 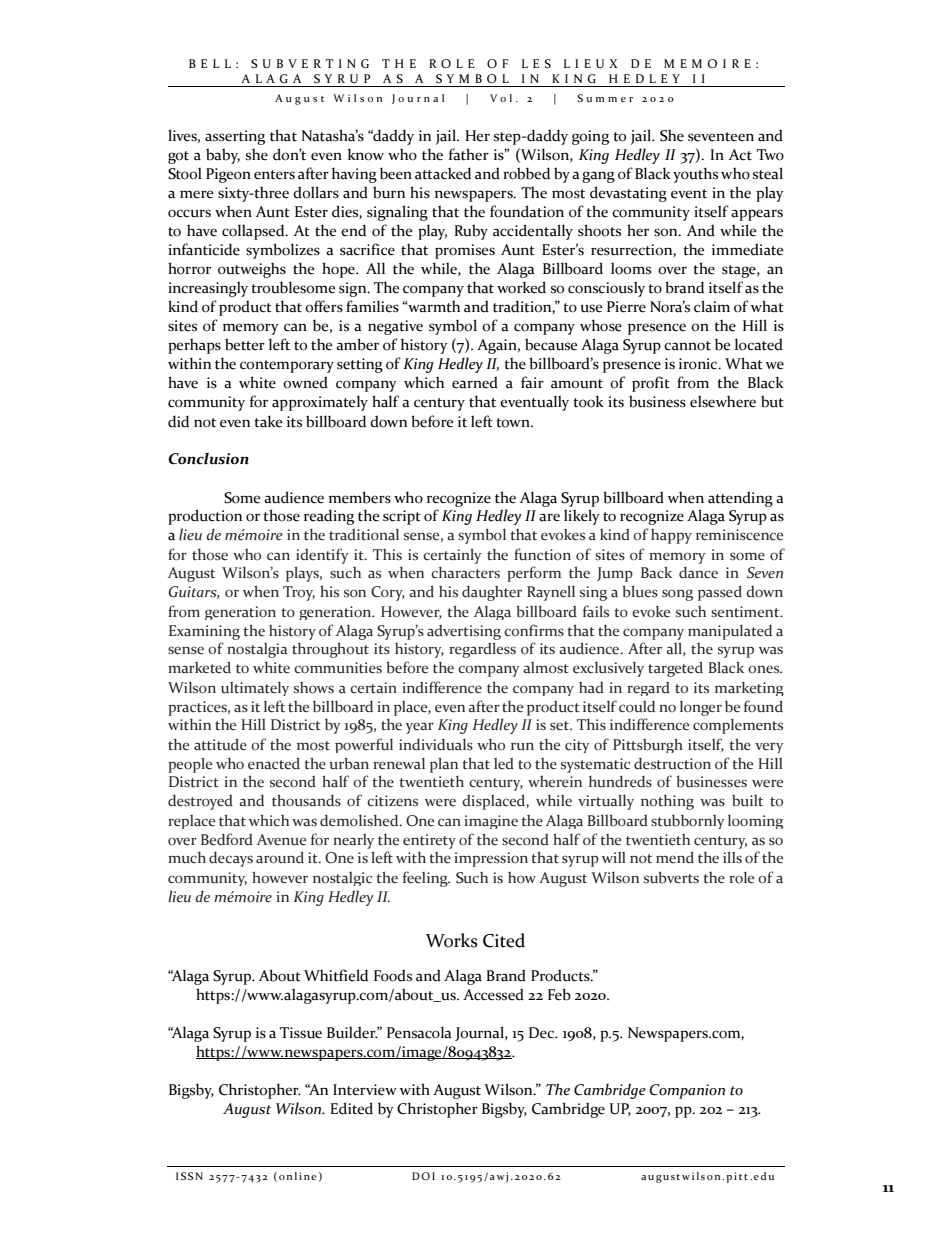 I want to click on mend, so click(x=675, y=857).
